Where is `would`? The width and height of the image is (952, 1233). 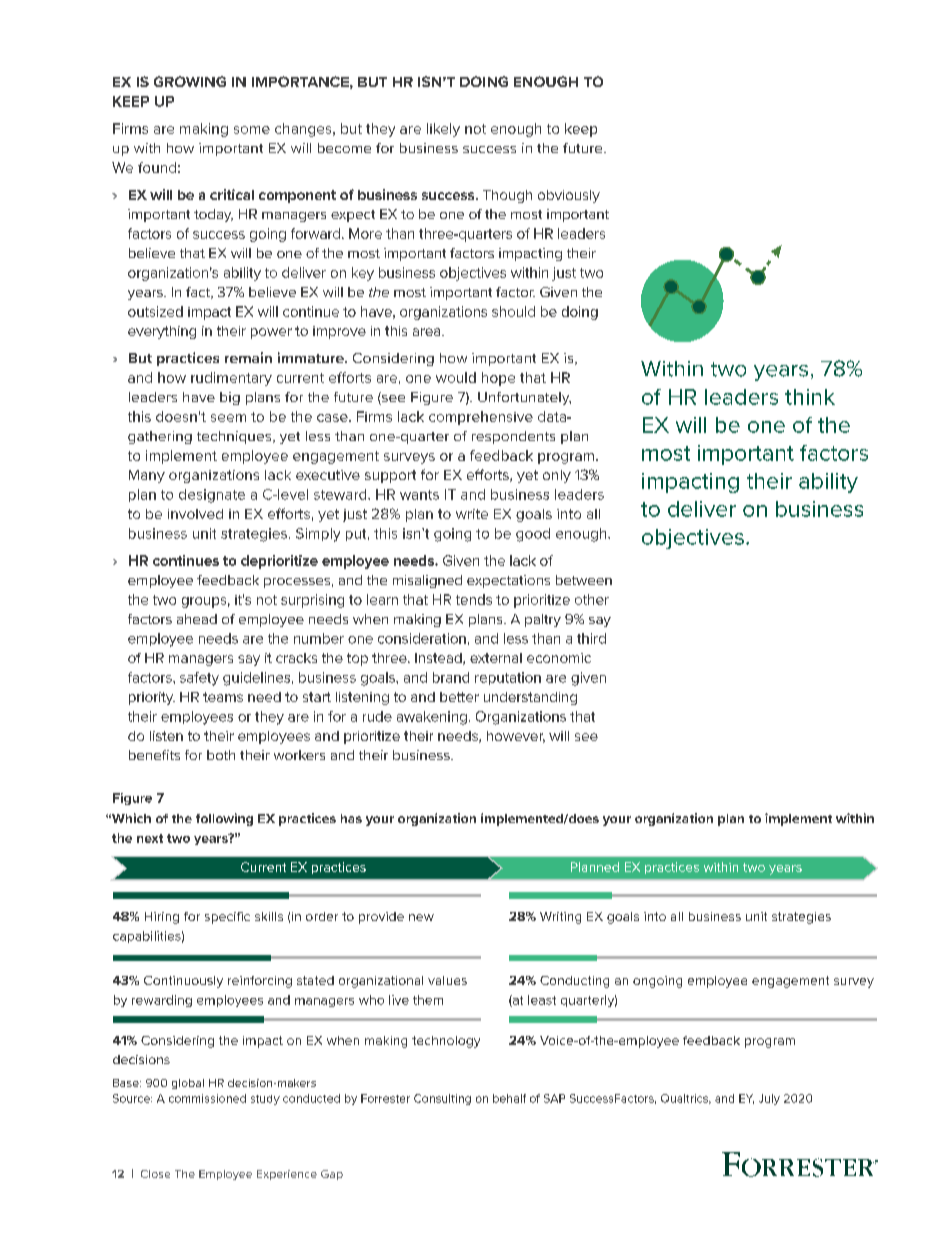
would is located at coordinates (456, 377).
